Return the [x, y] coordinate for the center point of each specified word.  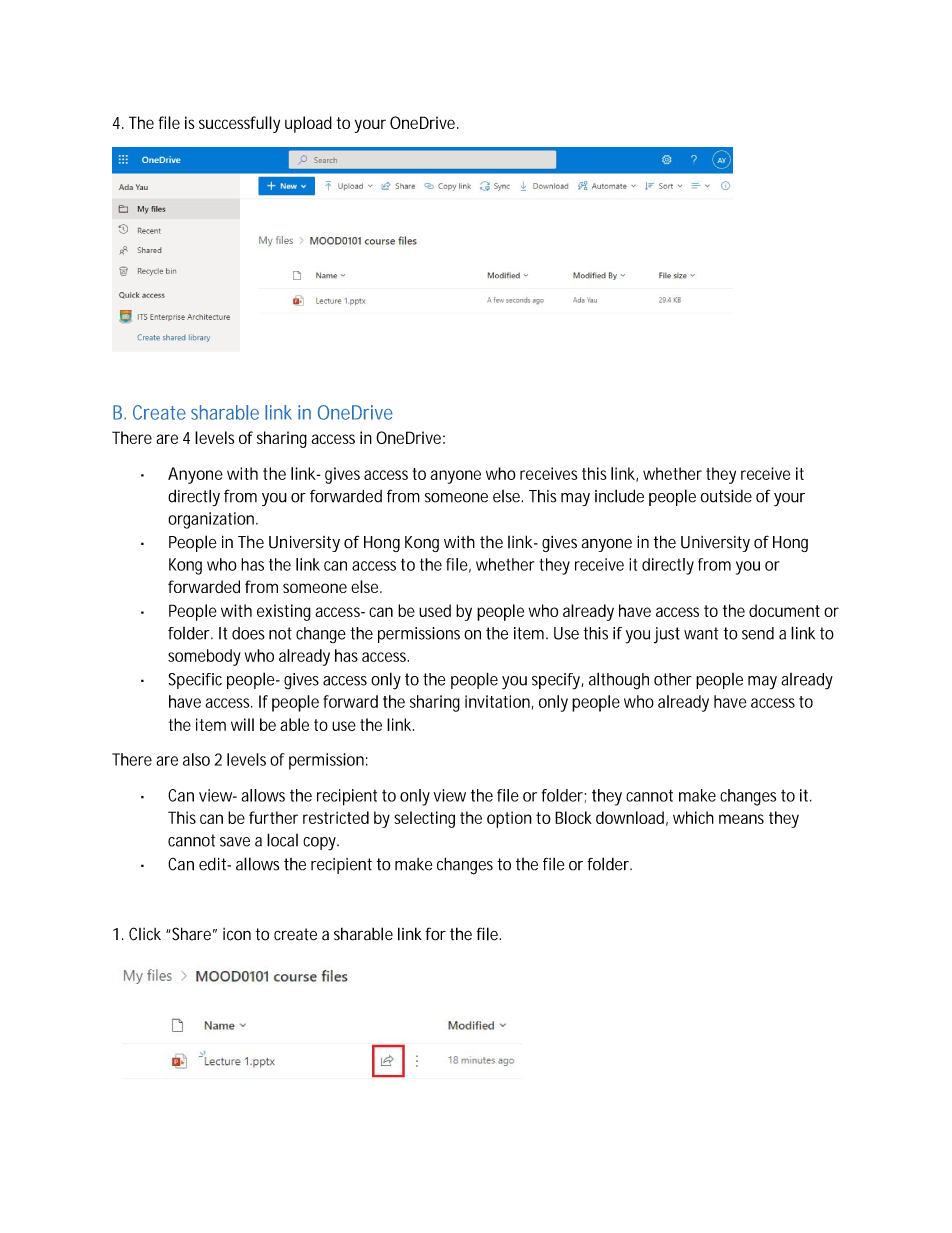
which [693, 817]
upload [308, 124]
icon [237, 934]
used [435, 610]
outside [726, 496]
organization [211, 520]
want [701, 633]
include [619, 496]
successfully [239, 124]
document [784, 610]
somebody [204, 657]
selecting [424, 819]
